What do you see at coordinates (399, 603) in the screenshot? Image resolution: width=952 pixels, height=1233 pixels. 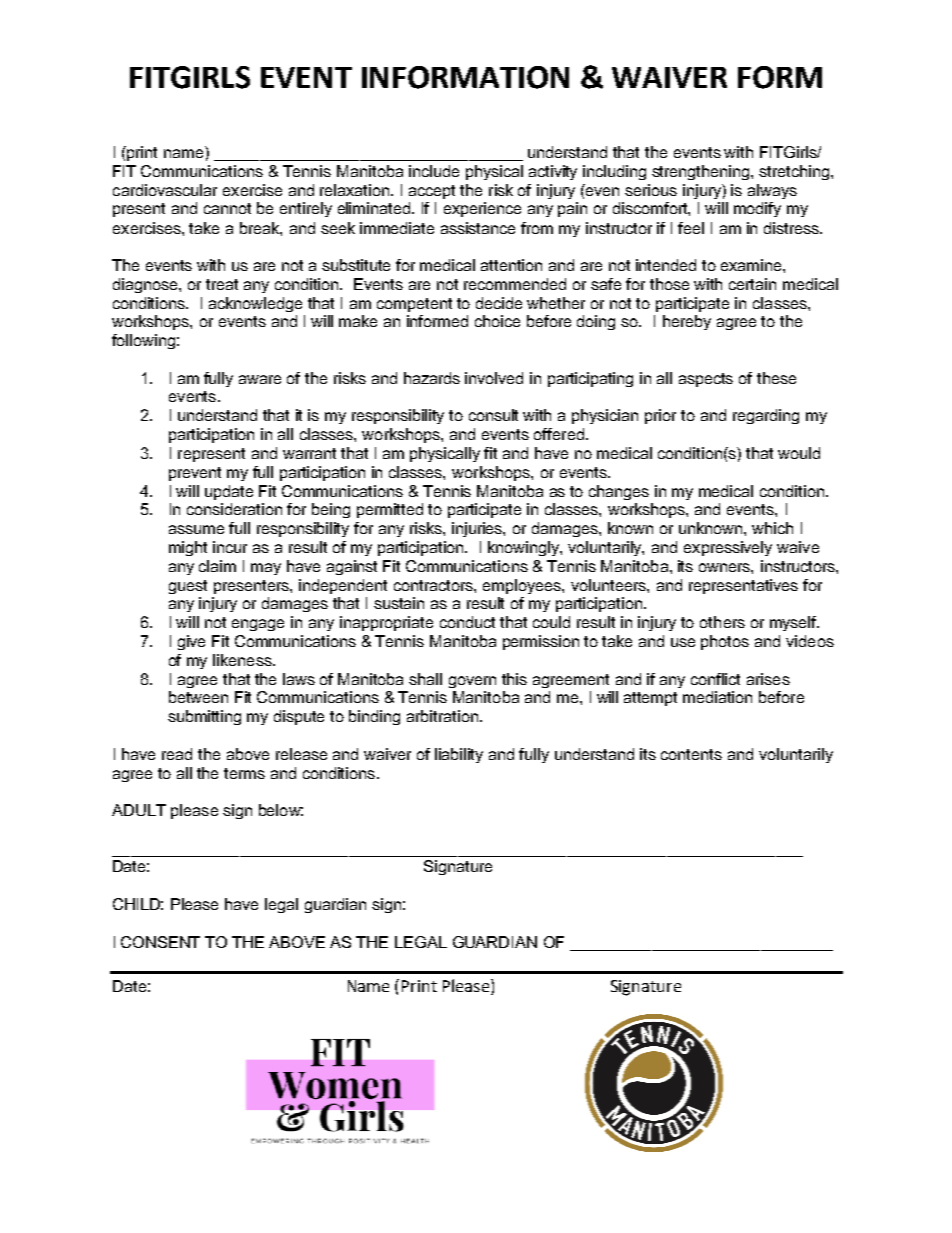 I see `sustain` at bounding box center [399, 603].
